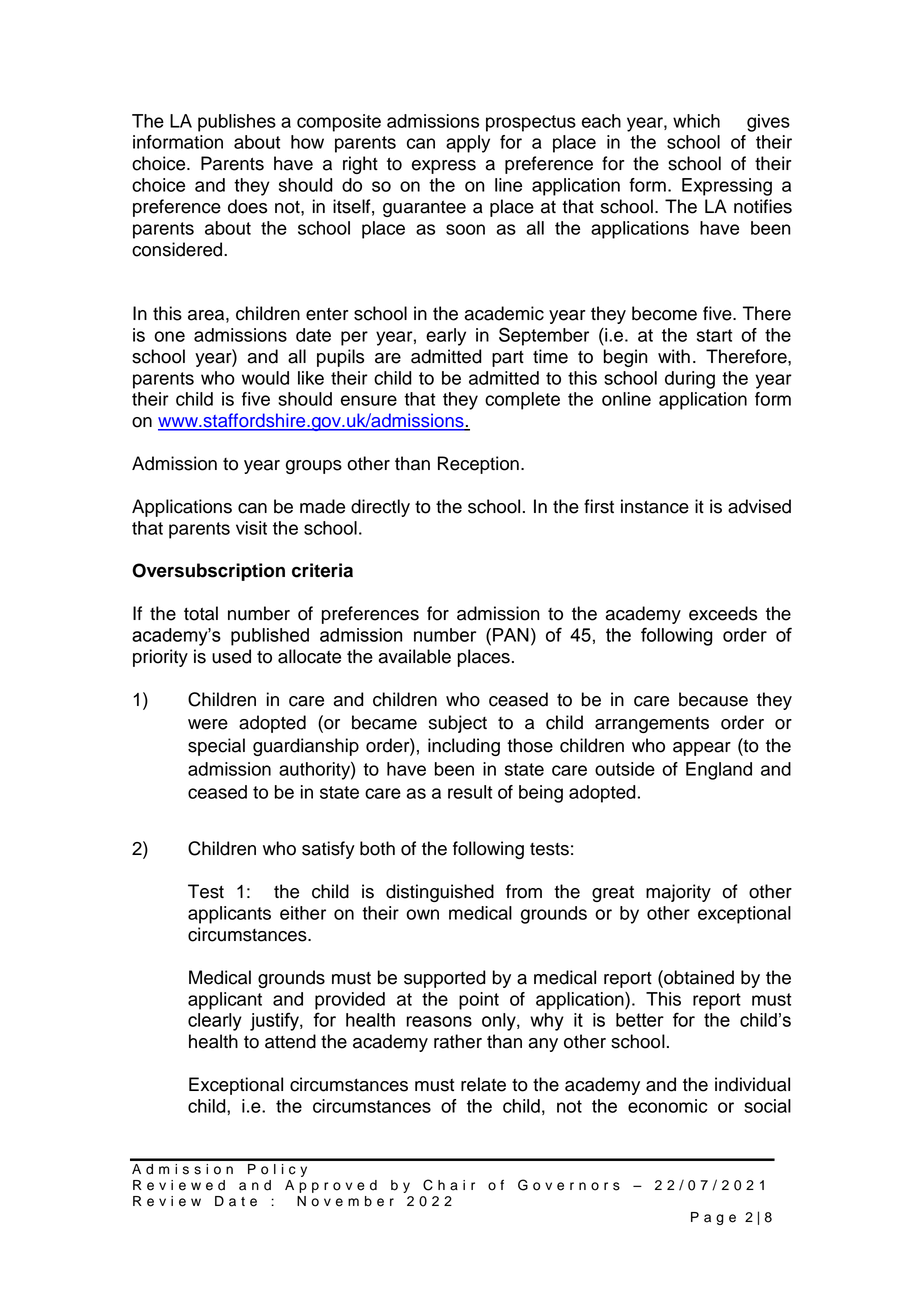 The image size is (924, 1307). Describe the element at coordinates (483, 1084) in the document. I see `relate` at that location.
